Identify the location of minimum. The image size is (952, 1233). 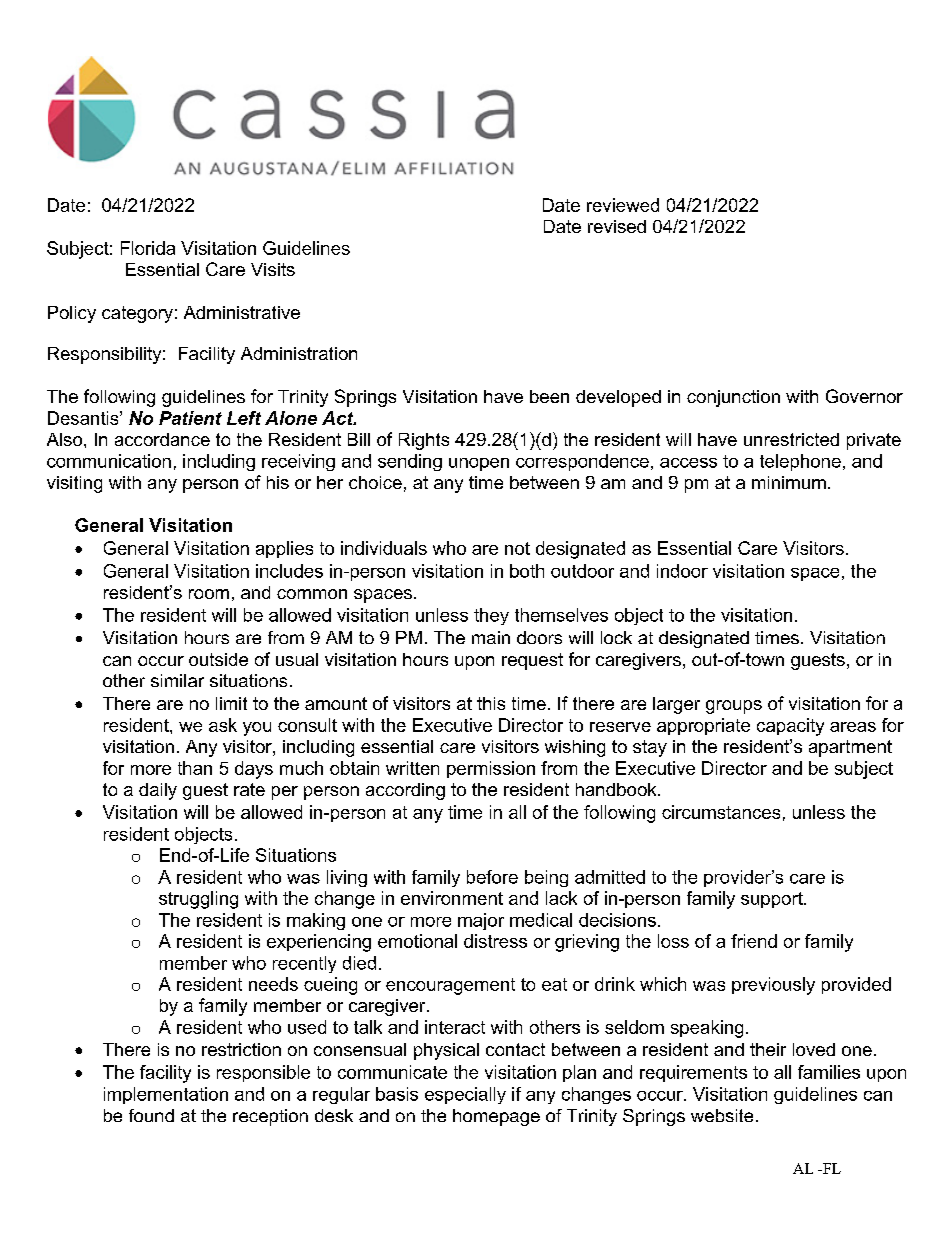
(789, 482).
